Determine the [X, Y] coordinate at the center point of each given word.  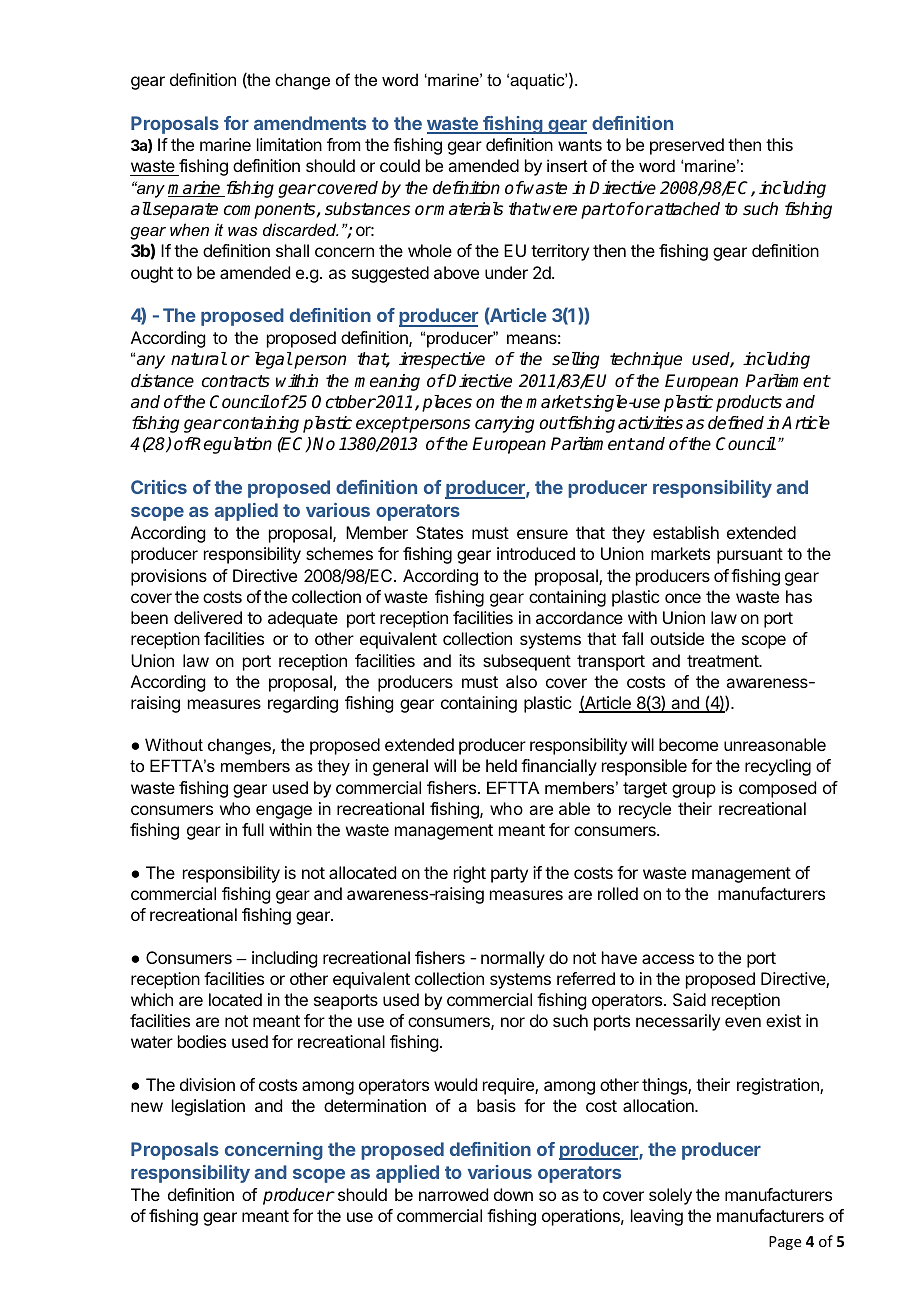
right [470, 874]
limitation [289, 144]
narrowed [453, 1194]
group [694, 791]
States [439, 532]
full [253, 829]
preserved [687, 146]
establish [686, 532]
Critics [159, 487]
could [400, 165]
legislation [208, 1107]
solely [670, 1196]
